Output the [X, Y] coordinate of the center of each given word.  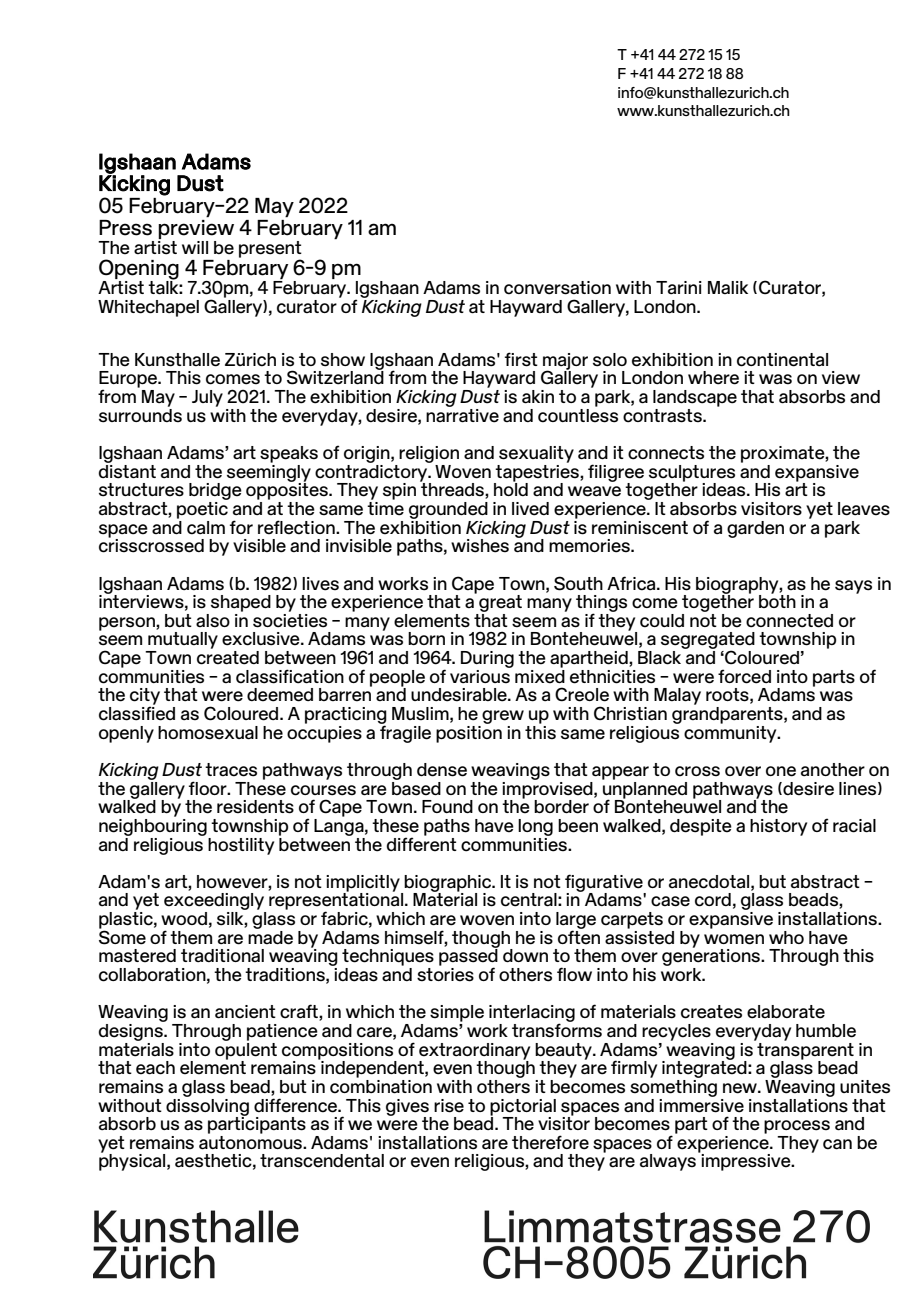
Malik [728, 287]
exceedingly [215, 903]
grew [503, 717]
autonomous [251, 1141]
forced [744, 676]
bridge [215, 493]
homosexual [208, 733]
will [195, 247]
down [525, 955]
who [786, 937]
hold [511, 488]
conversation [557, 288]
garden [755, 529]
